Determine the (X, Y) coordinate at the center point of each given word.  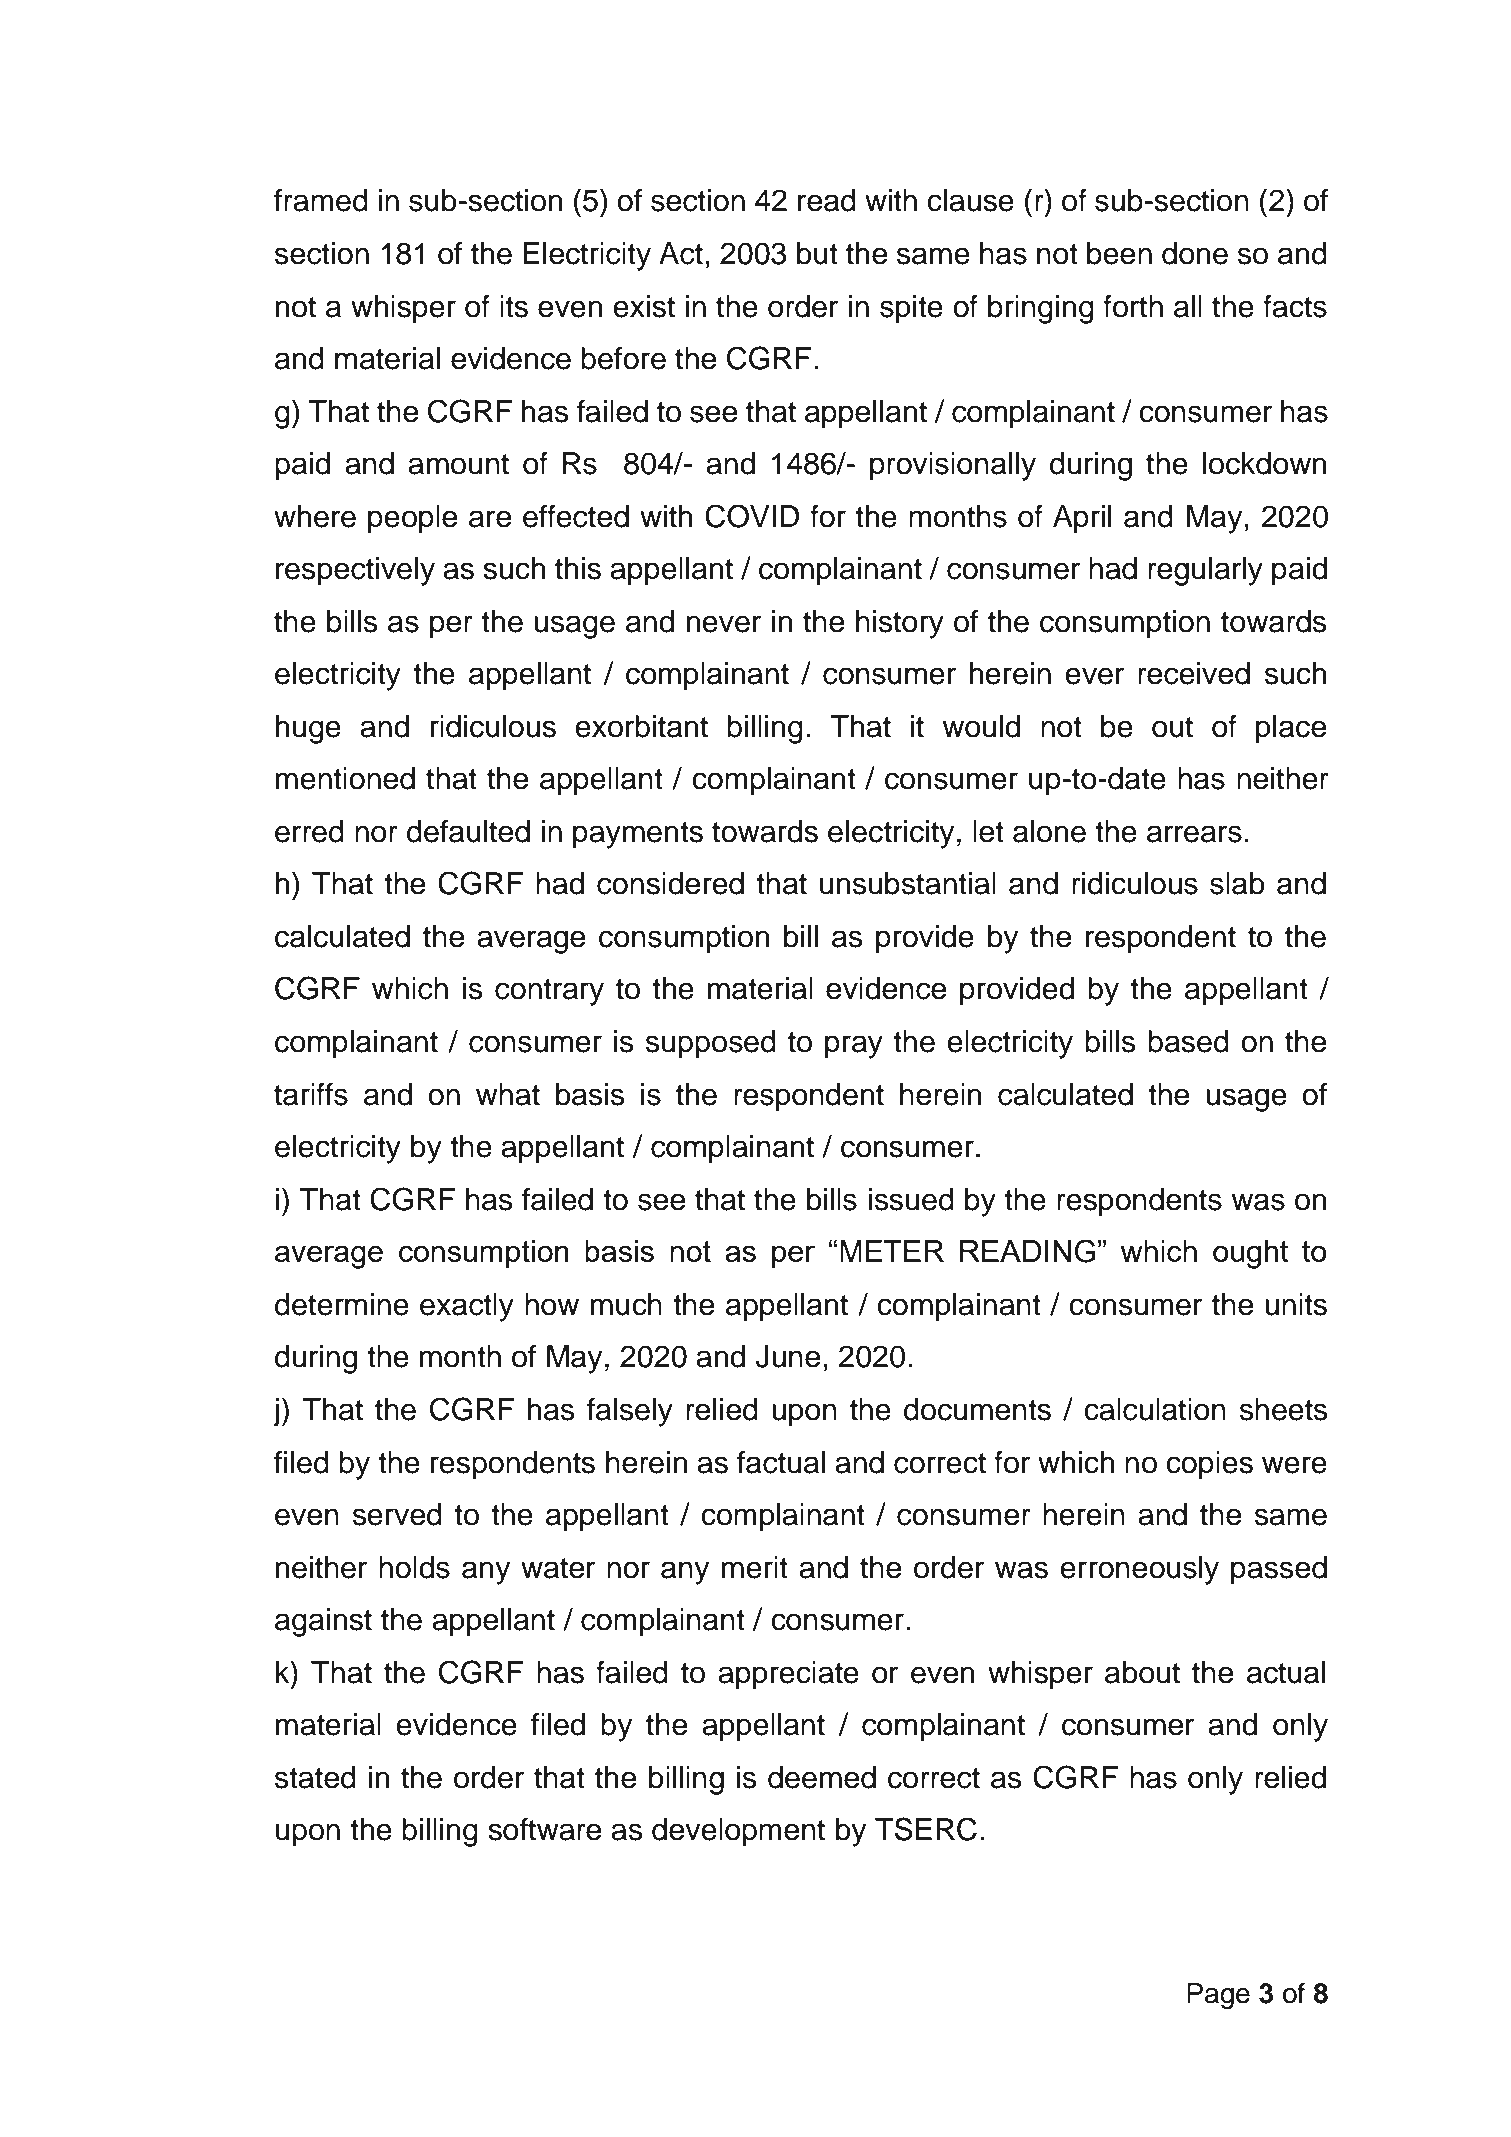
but (817, 253)
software (544, 1829)
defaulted (468, 831)
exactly (467, 1307)
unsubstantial (908, 883)
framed (321, 200)
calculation (1155, 1409)
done (1195, 253)
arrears (1194, 834)
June (787, 1356)
